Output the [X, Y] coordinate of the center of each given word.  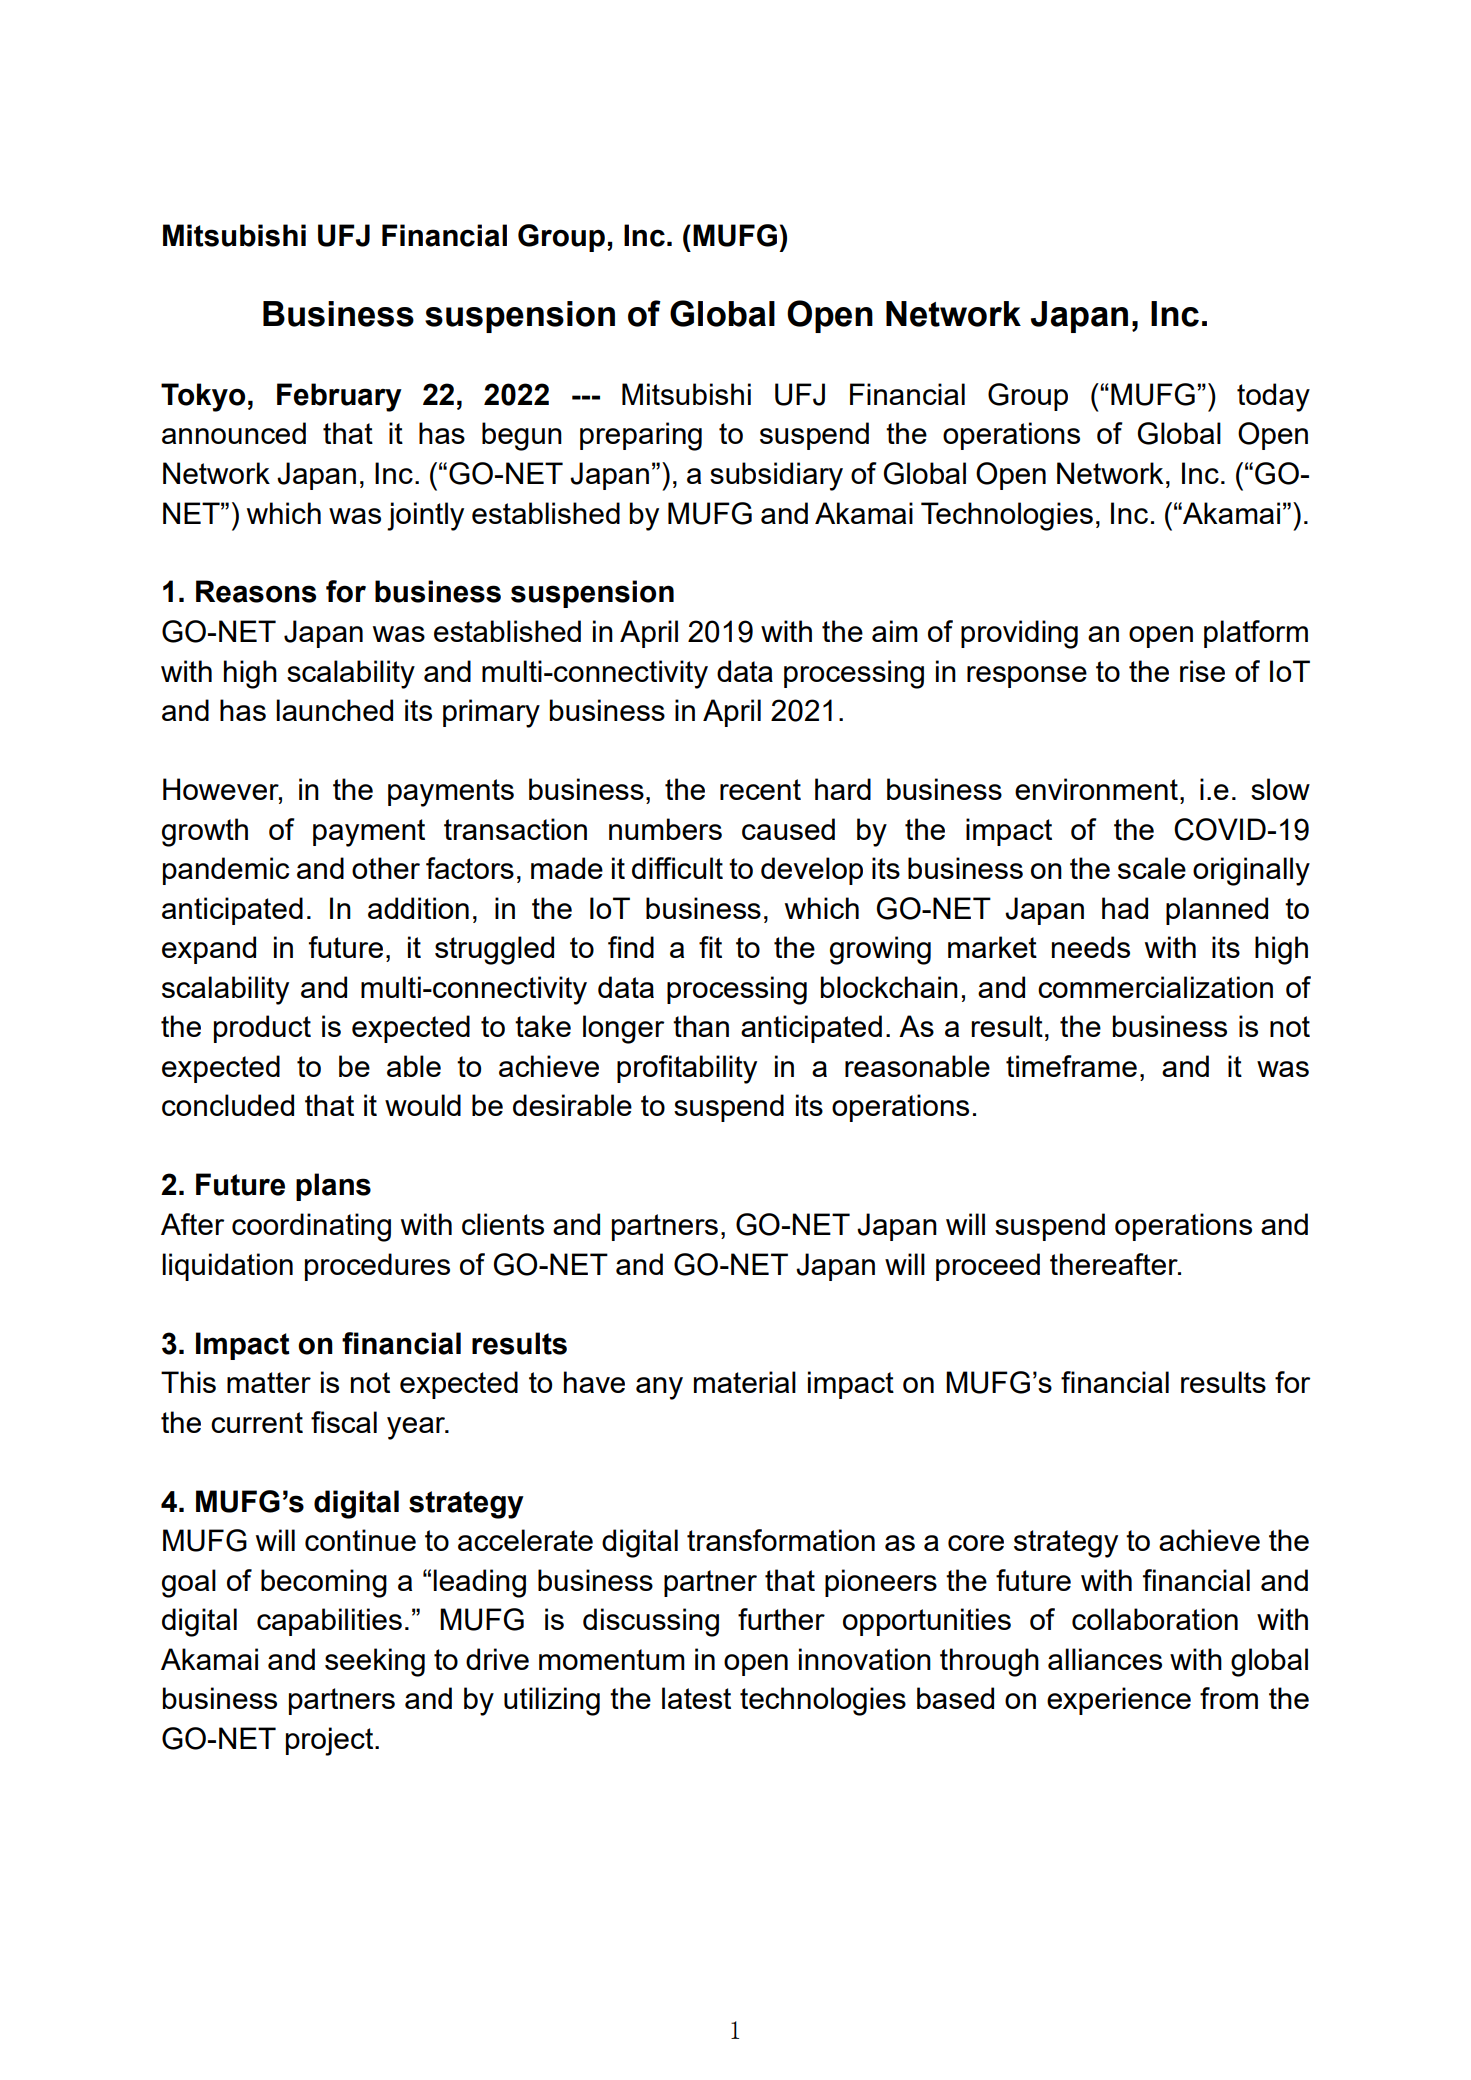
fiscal [344, 1422]
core [976, 1543]
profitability [687, 1069]
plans [333, 1187]
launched [334, 710]
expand [209, 950]
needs [1091, 947]
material [745, 1382]
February [339, 397]
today [1273, 397]
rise [1202, 671]
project [331, 1741]
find [631, 947]
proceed [988, 1267]
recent [760, 789]
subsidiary [776, 476]
